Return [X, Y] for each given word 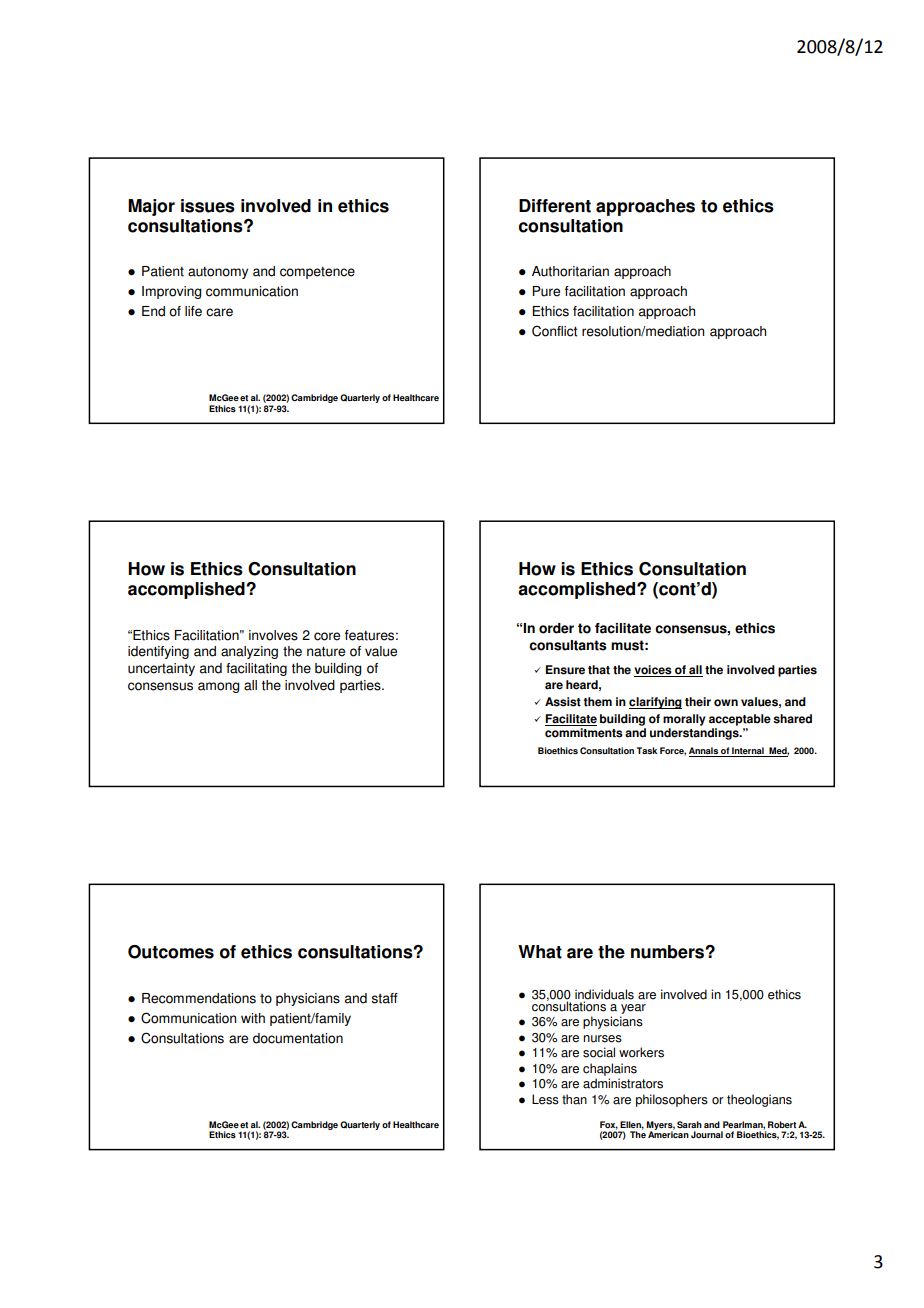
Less [545, 1099]
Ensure [565, 670]
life [193, 311]
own [726, 703]
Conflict [554, 331]
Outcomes [171, 952]
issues [208, 206]
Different [555, 206]
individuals [604, 995]
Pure [546, 291]
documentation [298, 1038]
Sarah [689, 1124]
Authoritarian [570, 271]
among [219, 687]
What [540, 952]
